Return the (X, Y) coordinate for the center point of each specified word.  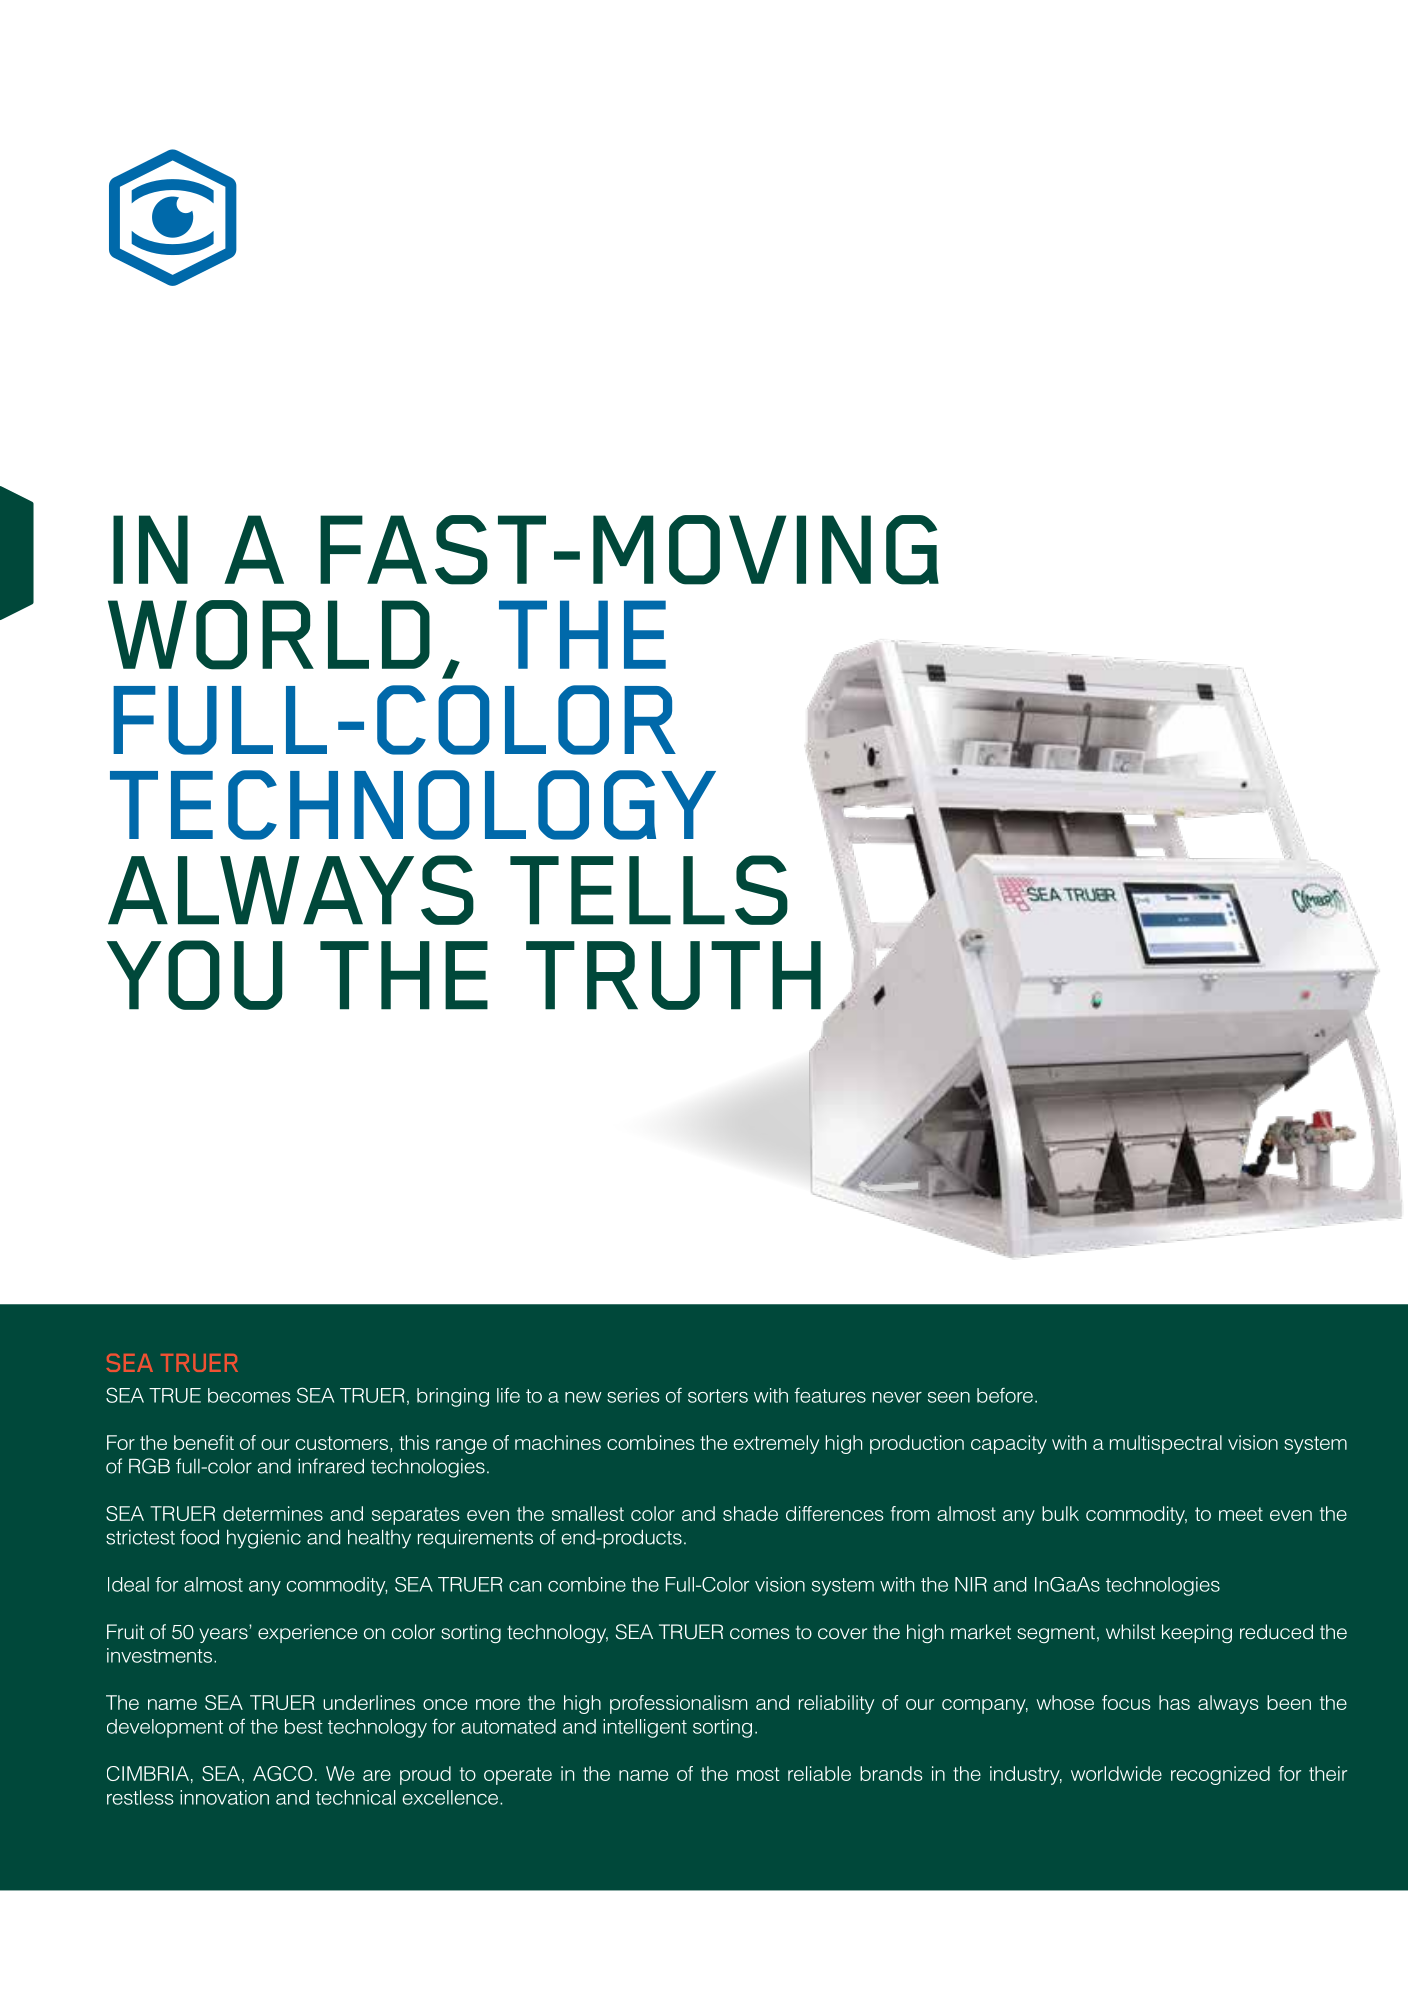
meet (1241, 1514)
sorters (718, 1396)
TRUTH (673, 975)
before (1005, 1395)
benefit (204, 1442)
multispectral (1166, 1444)
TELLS (649, 890)
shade (750, 1513)
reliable (819, 1773)
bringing (453, 1397)
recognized (1220, 1775)
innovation (224, 1797)
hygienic (264, 1539)
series (633, 1395)
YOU (195, 975)
